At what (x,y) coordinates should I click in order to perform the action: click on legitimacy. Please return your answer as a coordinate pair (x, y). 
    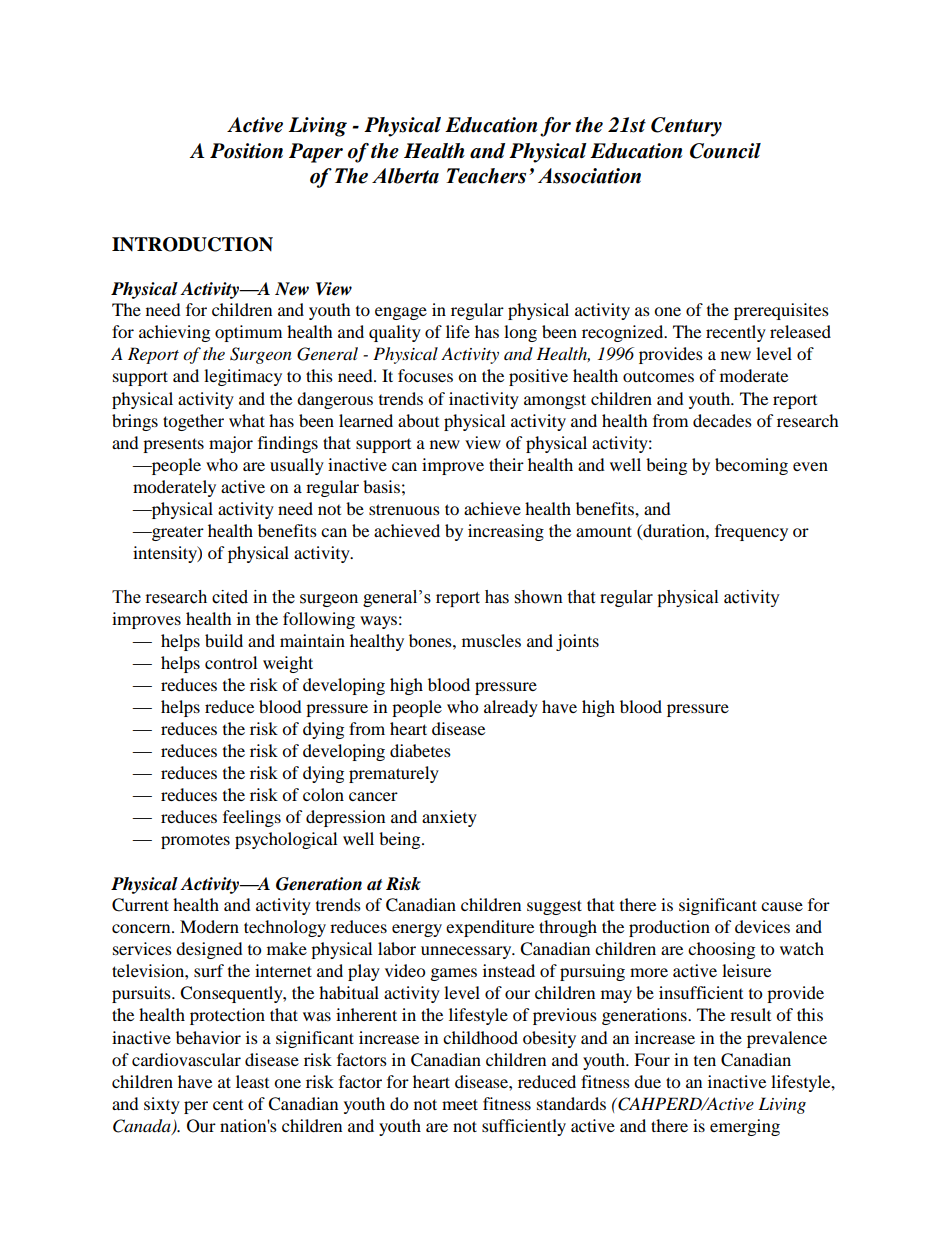
    Looking at the image, I should click on (243, 377).
